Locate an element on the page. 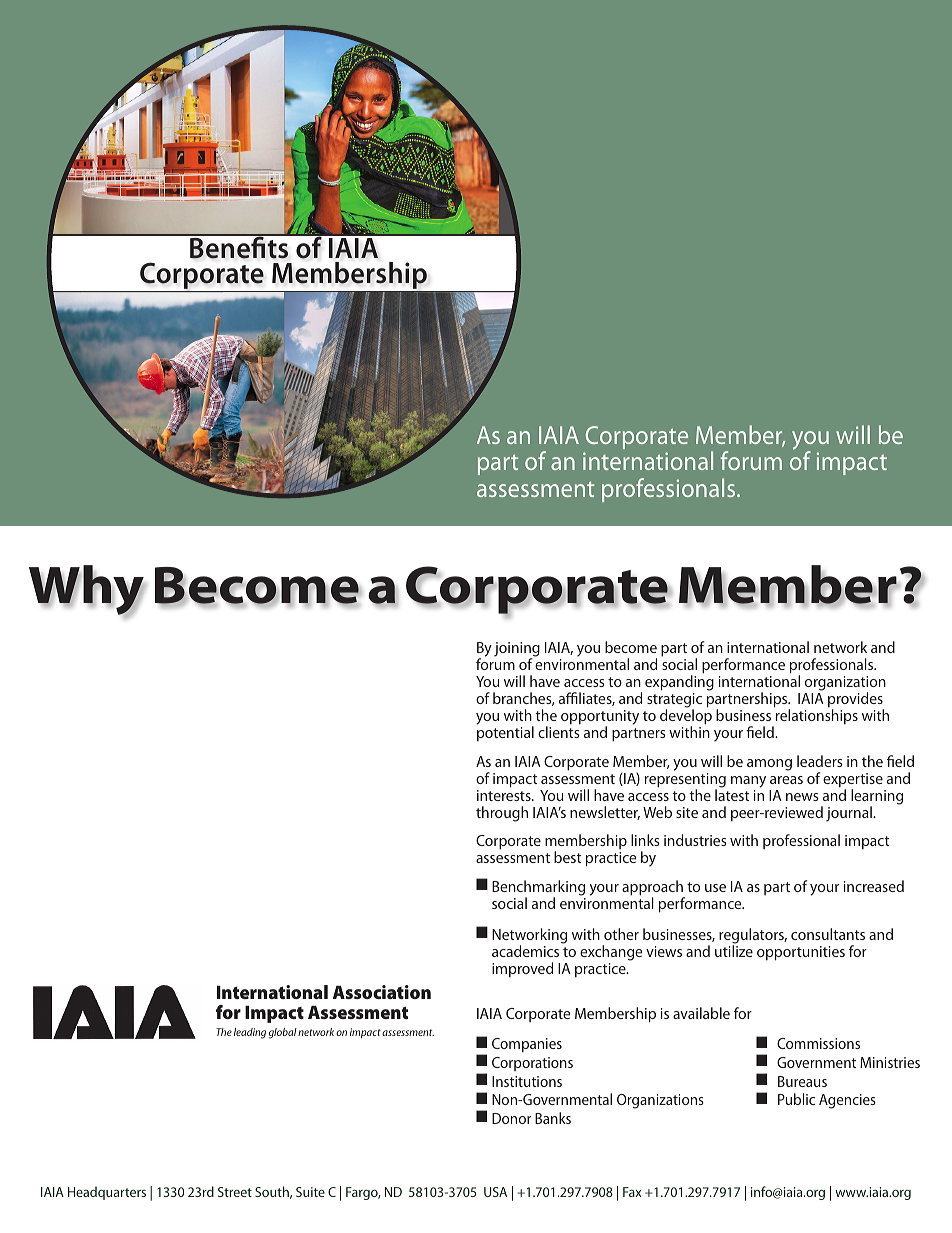 The width and height of the document is (952, 1233). relationships is located at coordinates (817, 716).
